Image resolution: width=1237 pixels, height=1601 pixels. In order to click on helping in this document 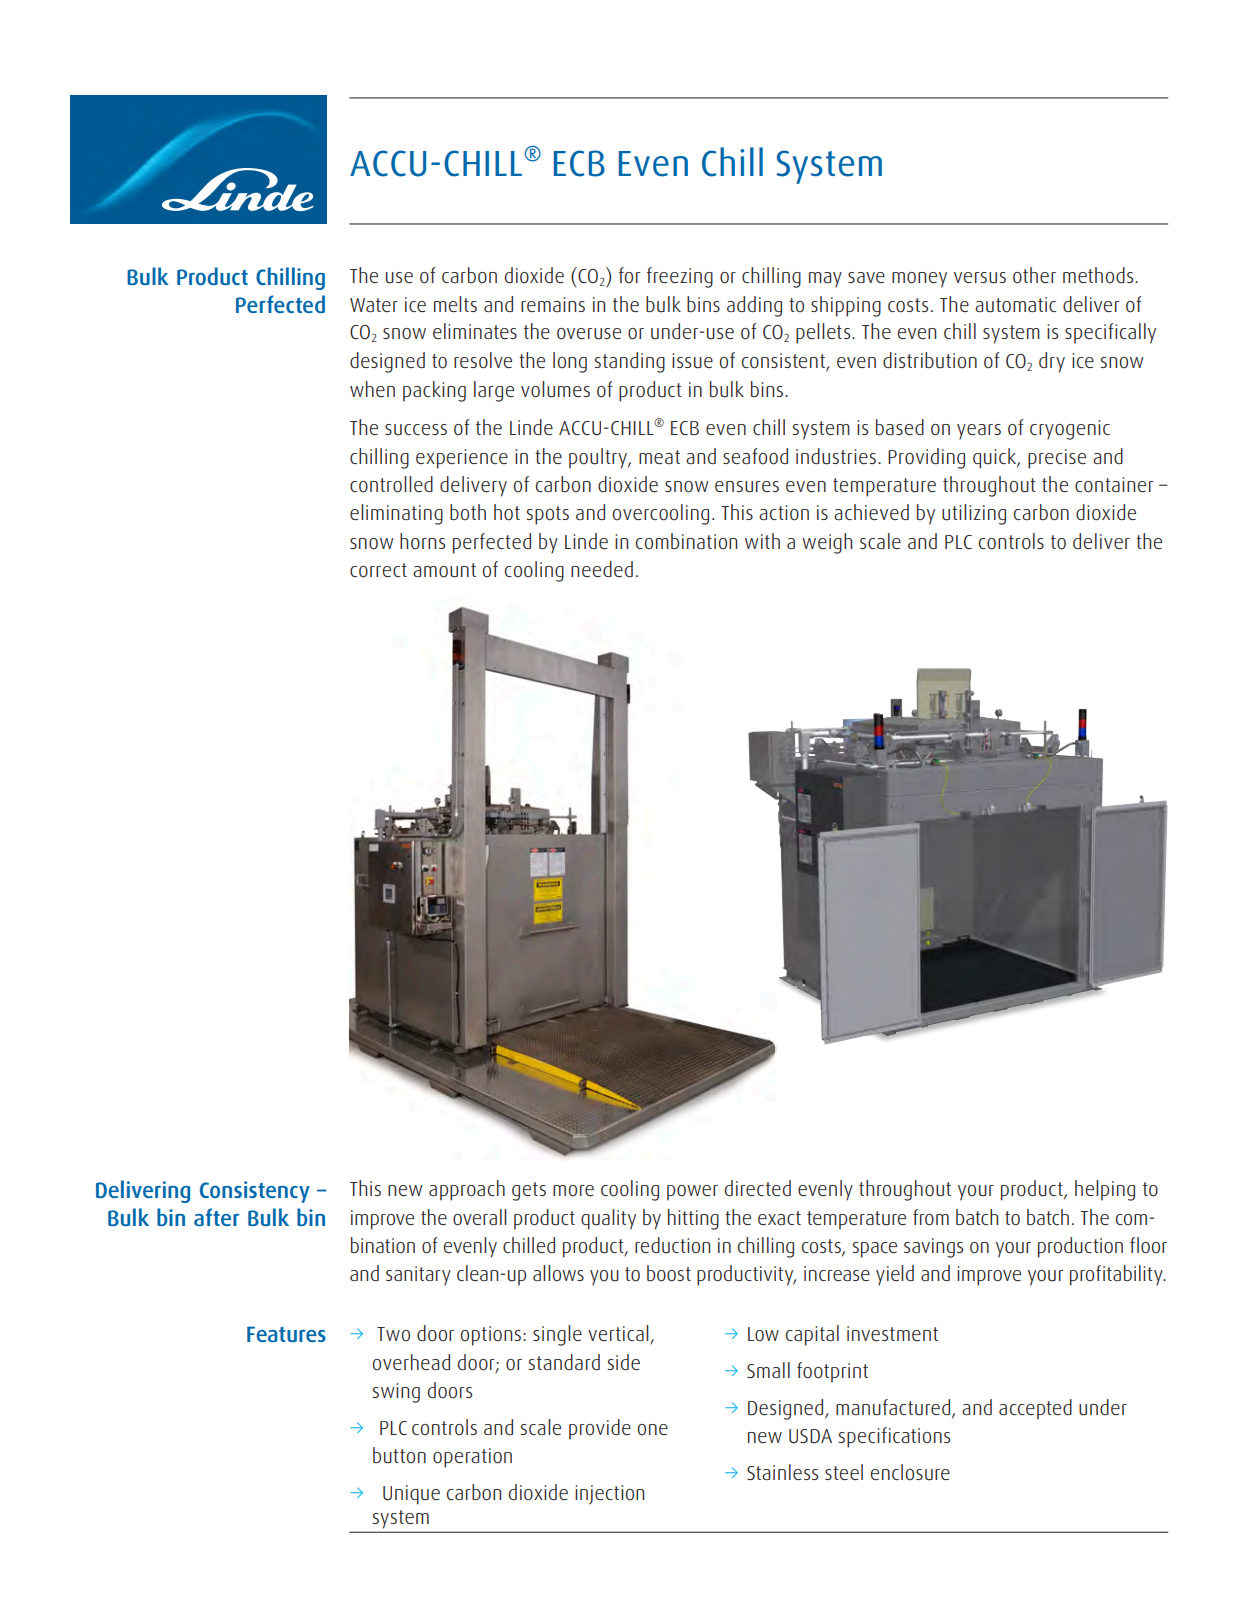, I will do `click(1105, 1190)`.
